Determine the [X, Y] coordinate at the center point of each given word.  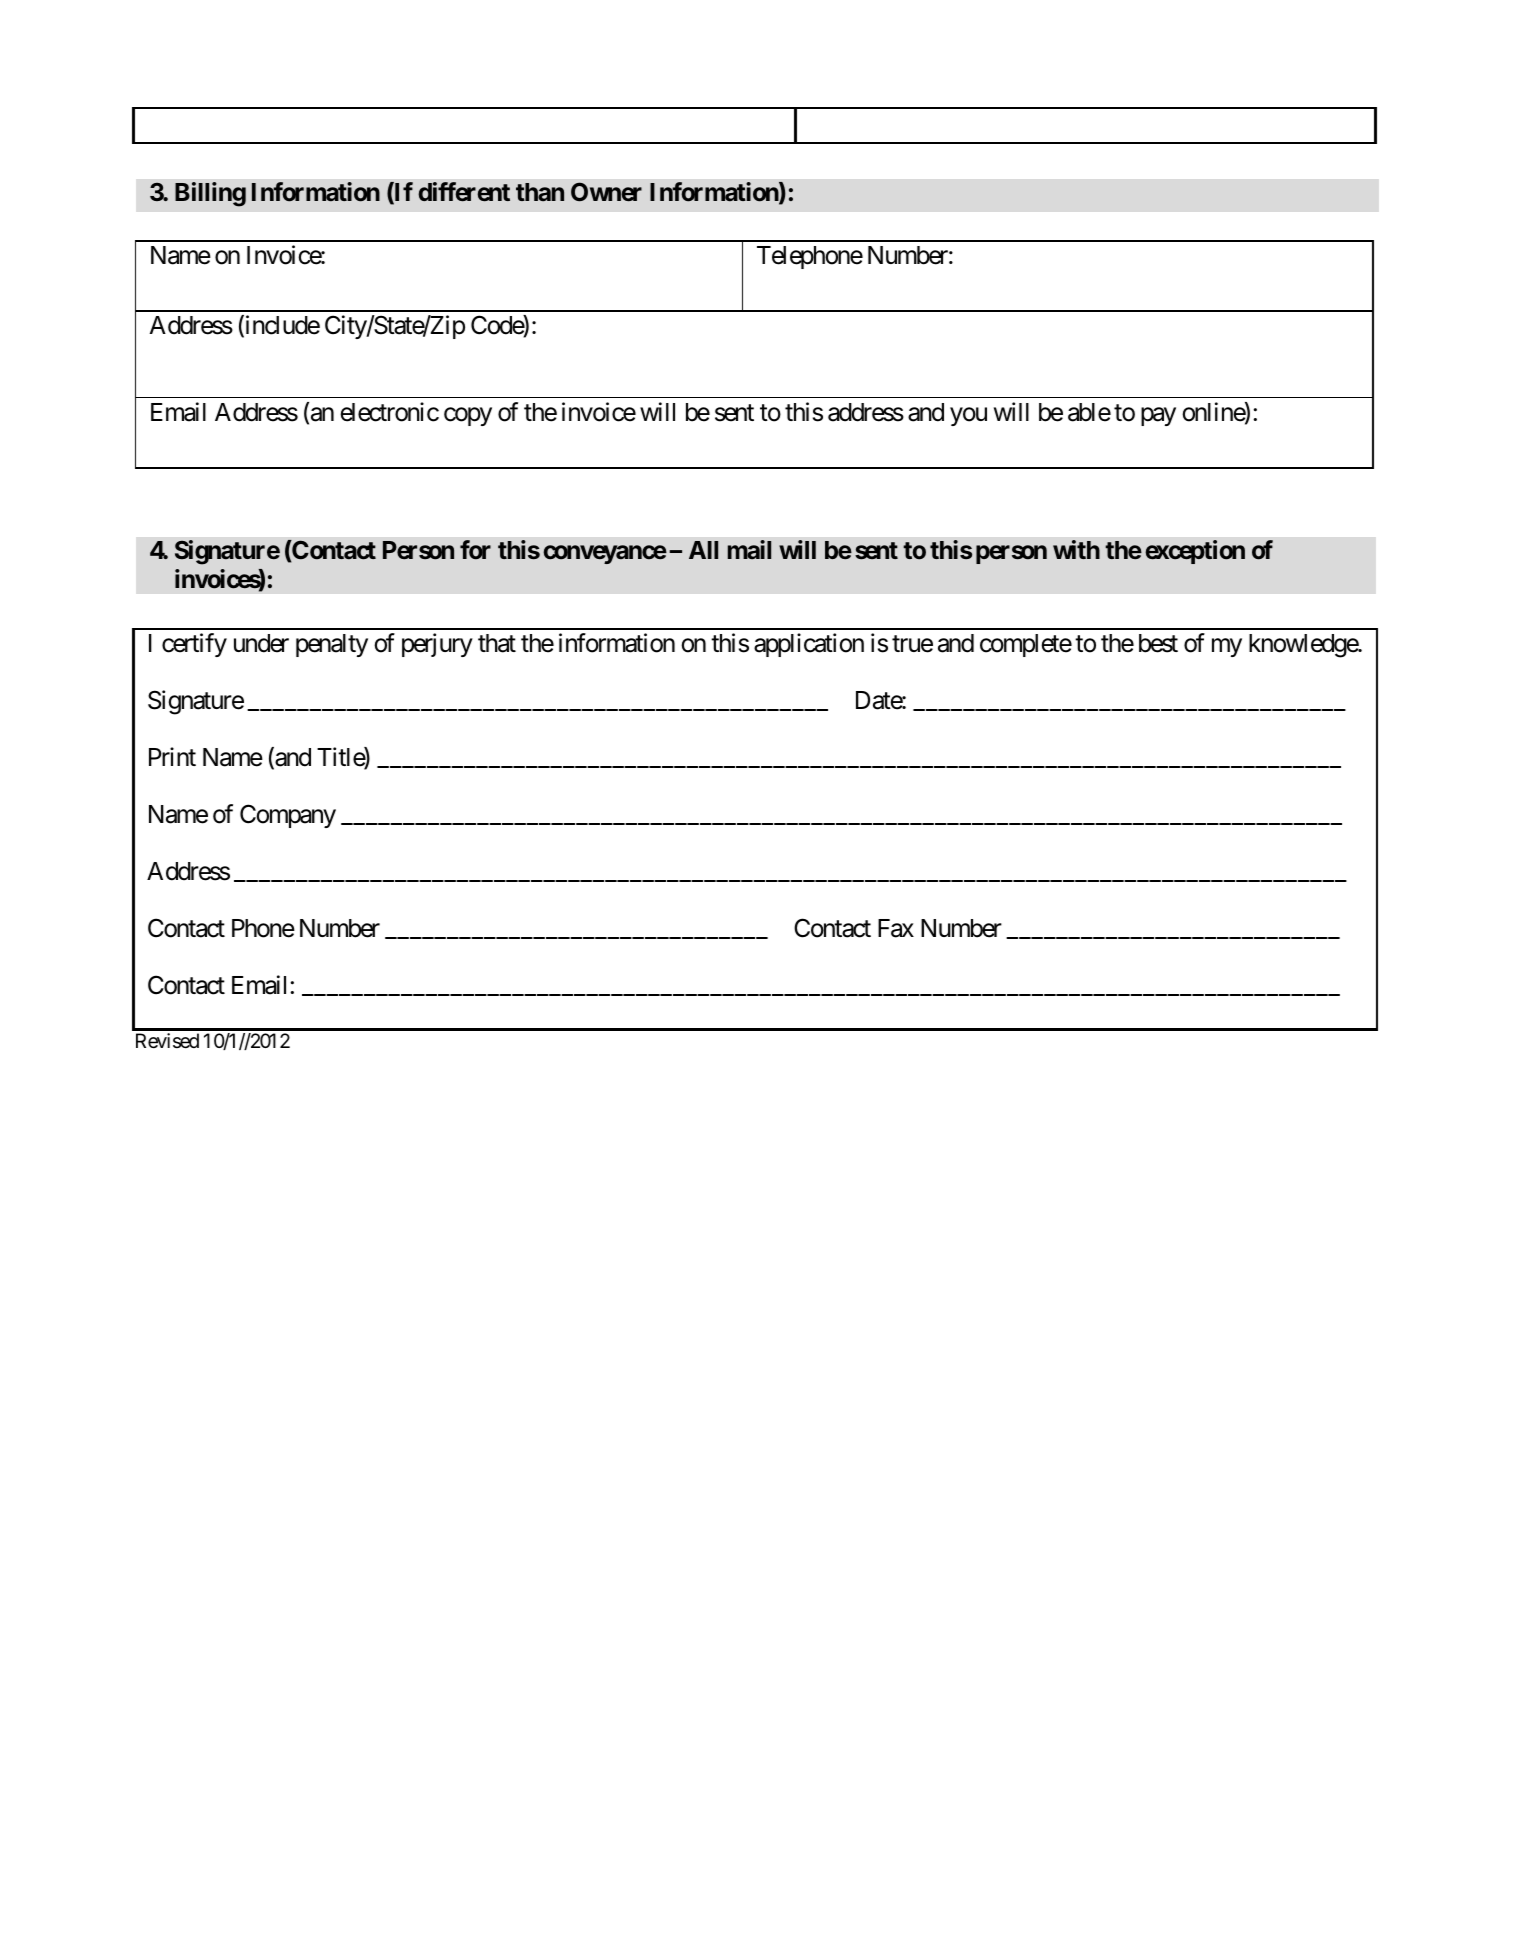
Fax [896, 928]
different [464, 192]
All [703, 550]
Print [172, 756]
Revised [167, 1041]
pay [1158, 416]
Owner [606, 192]
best [1158, 643]
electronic [389, 412]
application [809, 645]
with [1076, 549]
